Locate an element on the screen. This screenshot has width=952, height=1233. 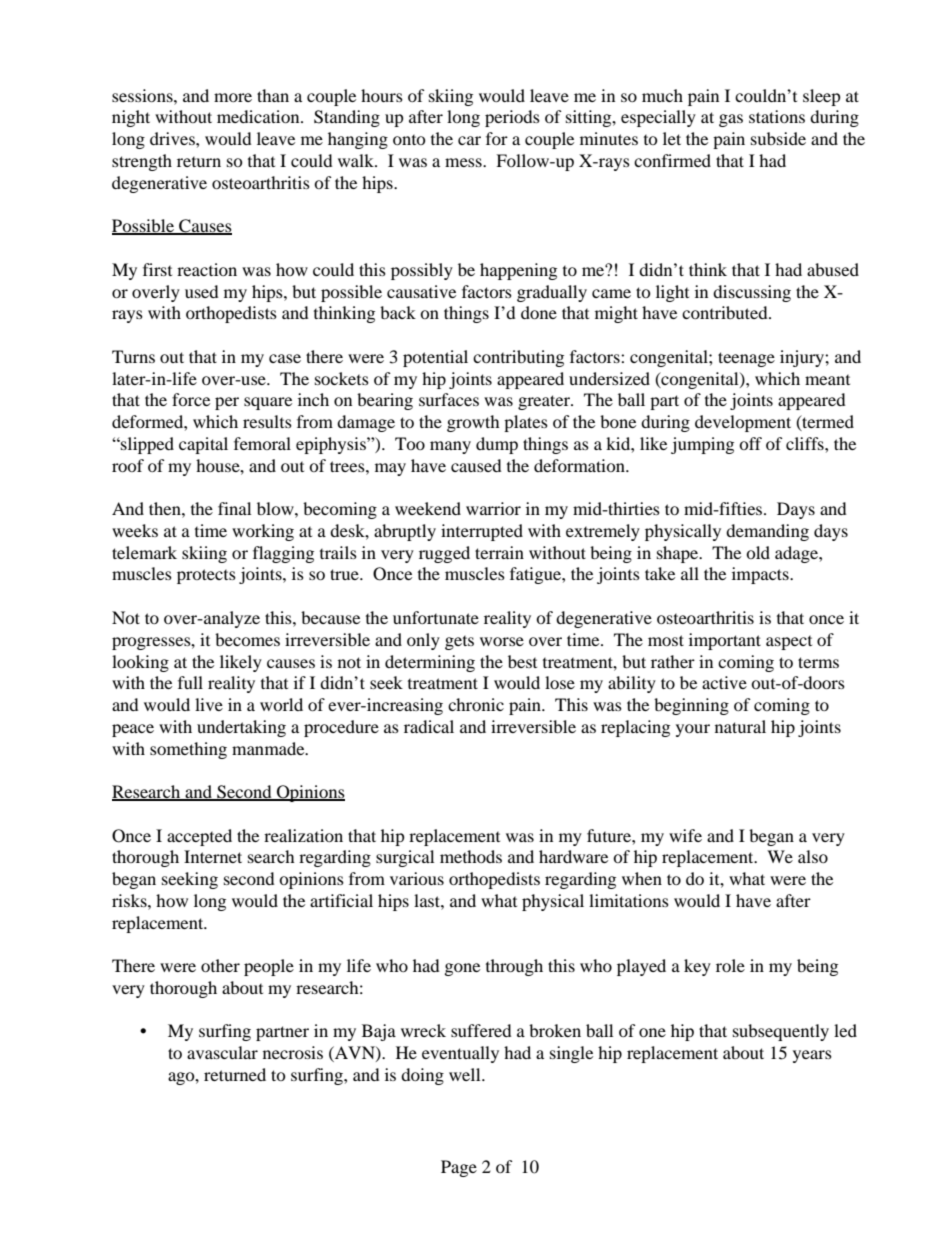
through is located at coordinates (514, 967).
